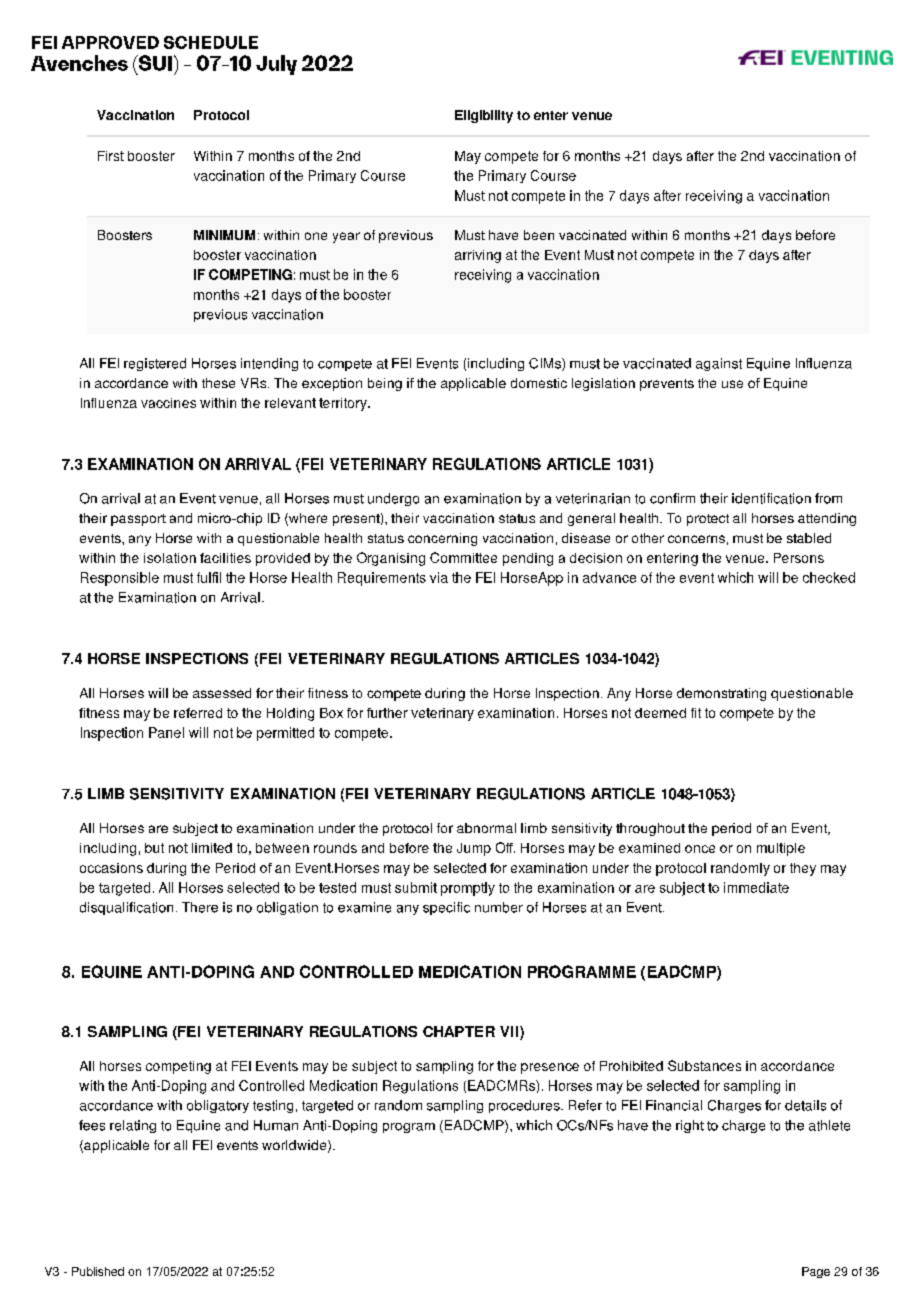 This page has height=1308, width=924. What do you see at coordinates (721, 694) in the page?
I see `demonstrating` at bounding box center [721, 694].
